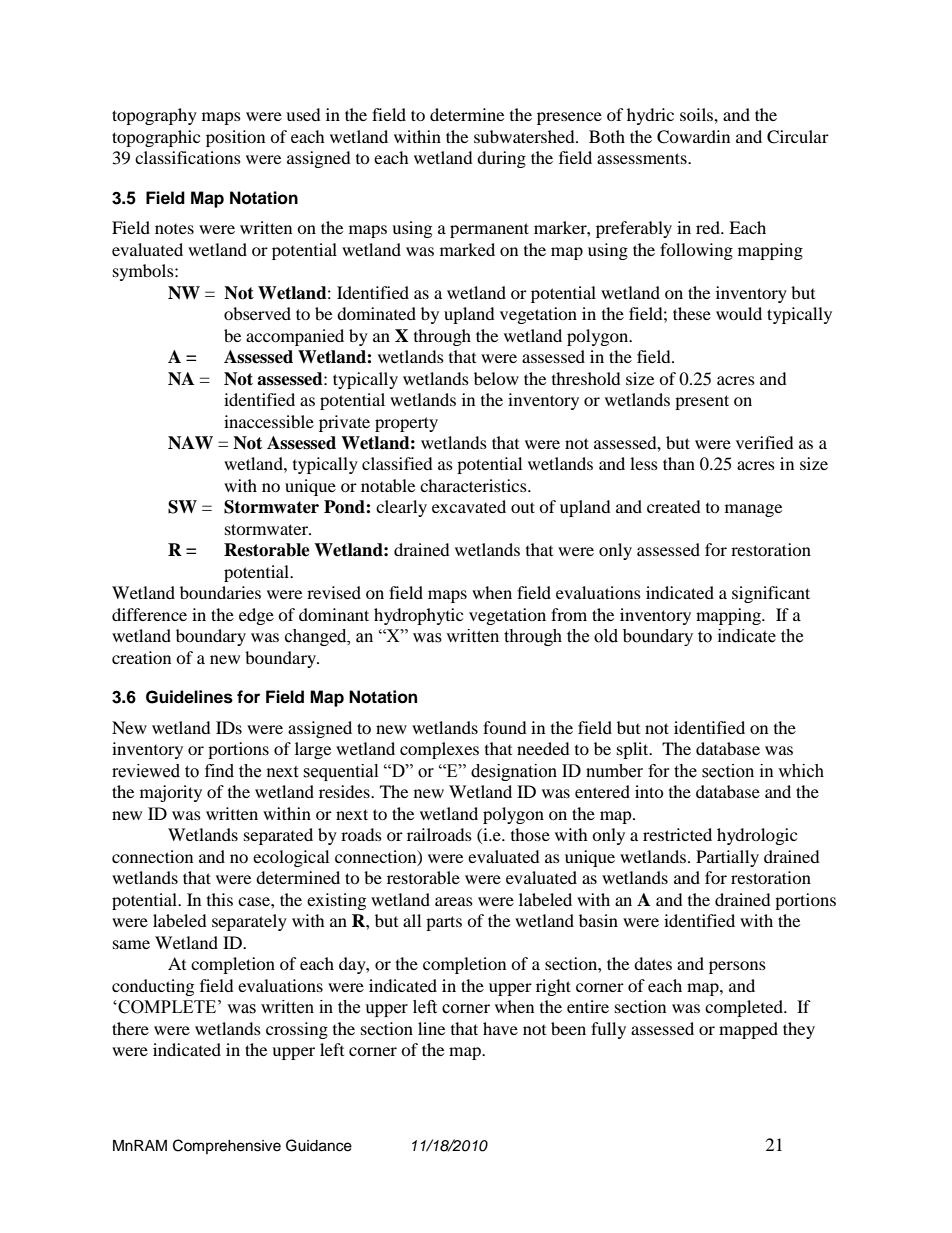  Describe the element at coordinates (227, 1146) in the document. I see `Comprehensive` at that location.
